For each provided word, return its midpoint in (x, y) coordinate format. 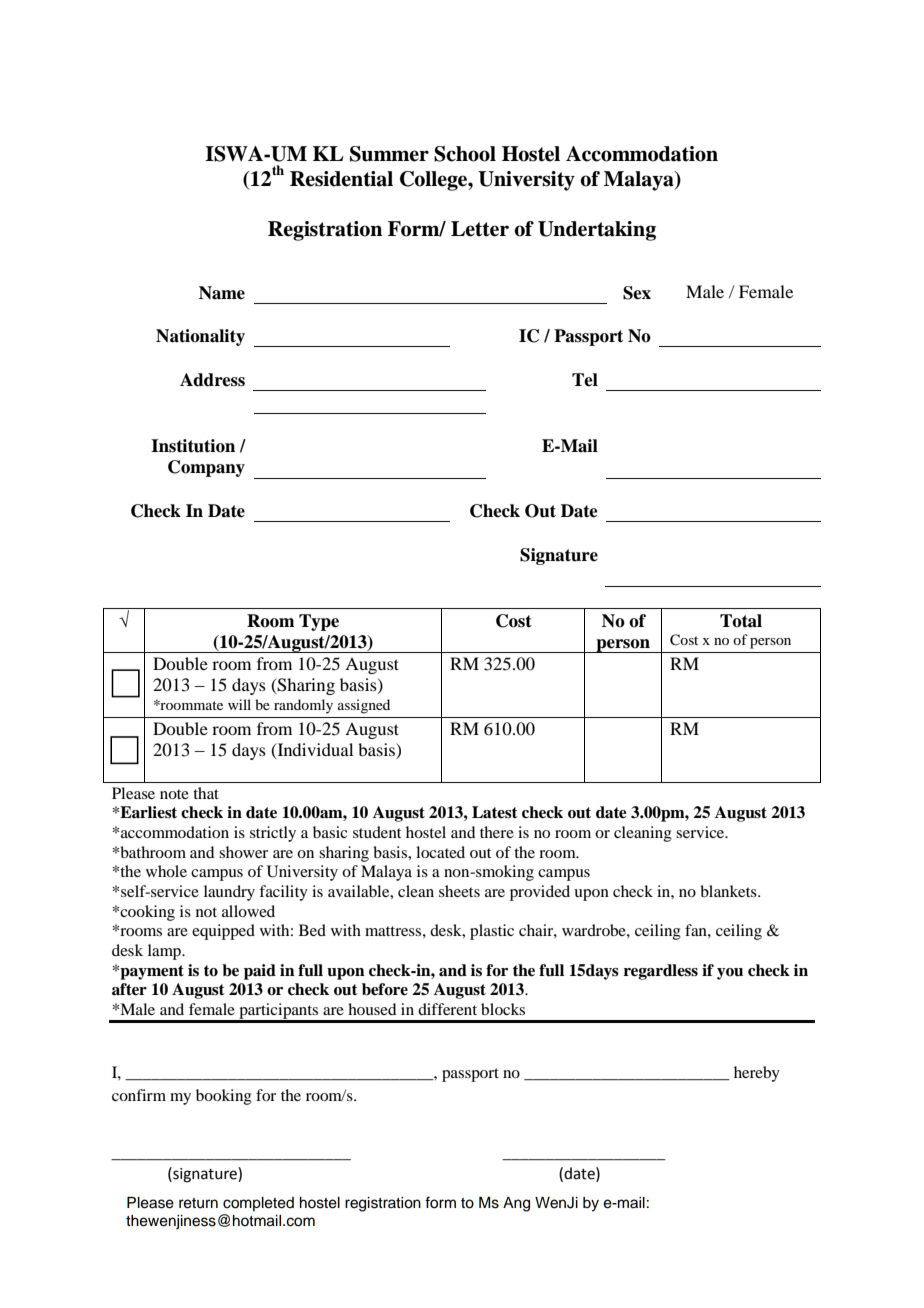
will (239, 704)
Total (741, 621)
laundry (229, 893)
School (465, 154)
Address (212, 380)
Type (319, 622)
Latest (495, 812)
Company (206, 468)
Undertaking (597, 231)
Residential (341, 179)
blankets (729, 891)
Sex (637, 293)
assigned (364, 706)
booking (224, 1097)
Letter (480, 229)
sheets (459, 891)
